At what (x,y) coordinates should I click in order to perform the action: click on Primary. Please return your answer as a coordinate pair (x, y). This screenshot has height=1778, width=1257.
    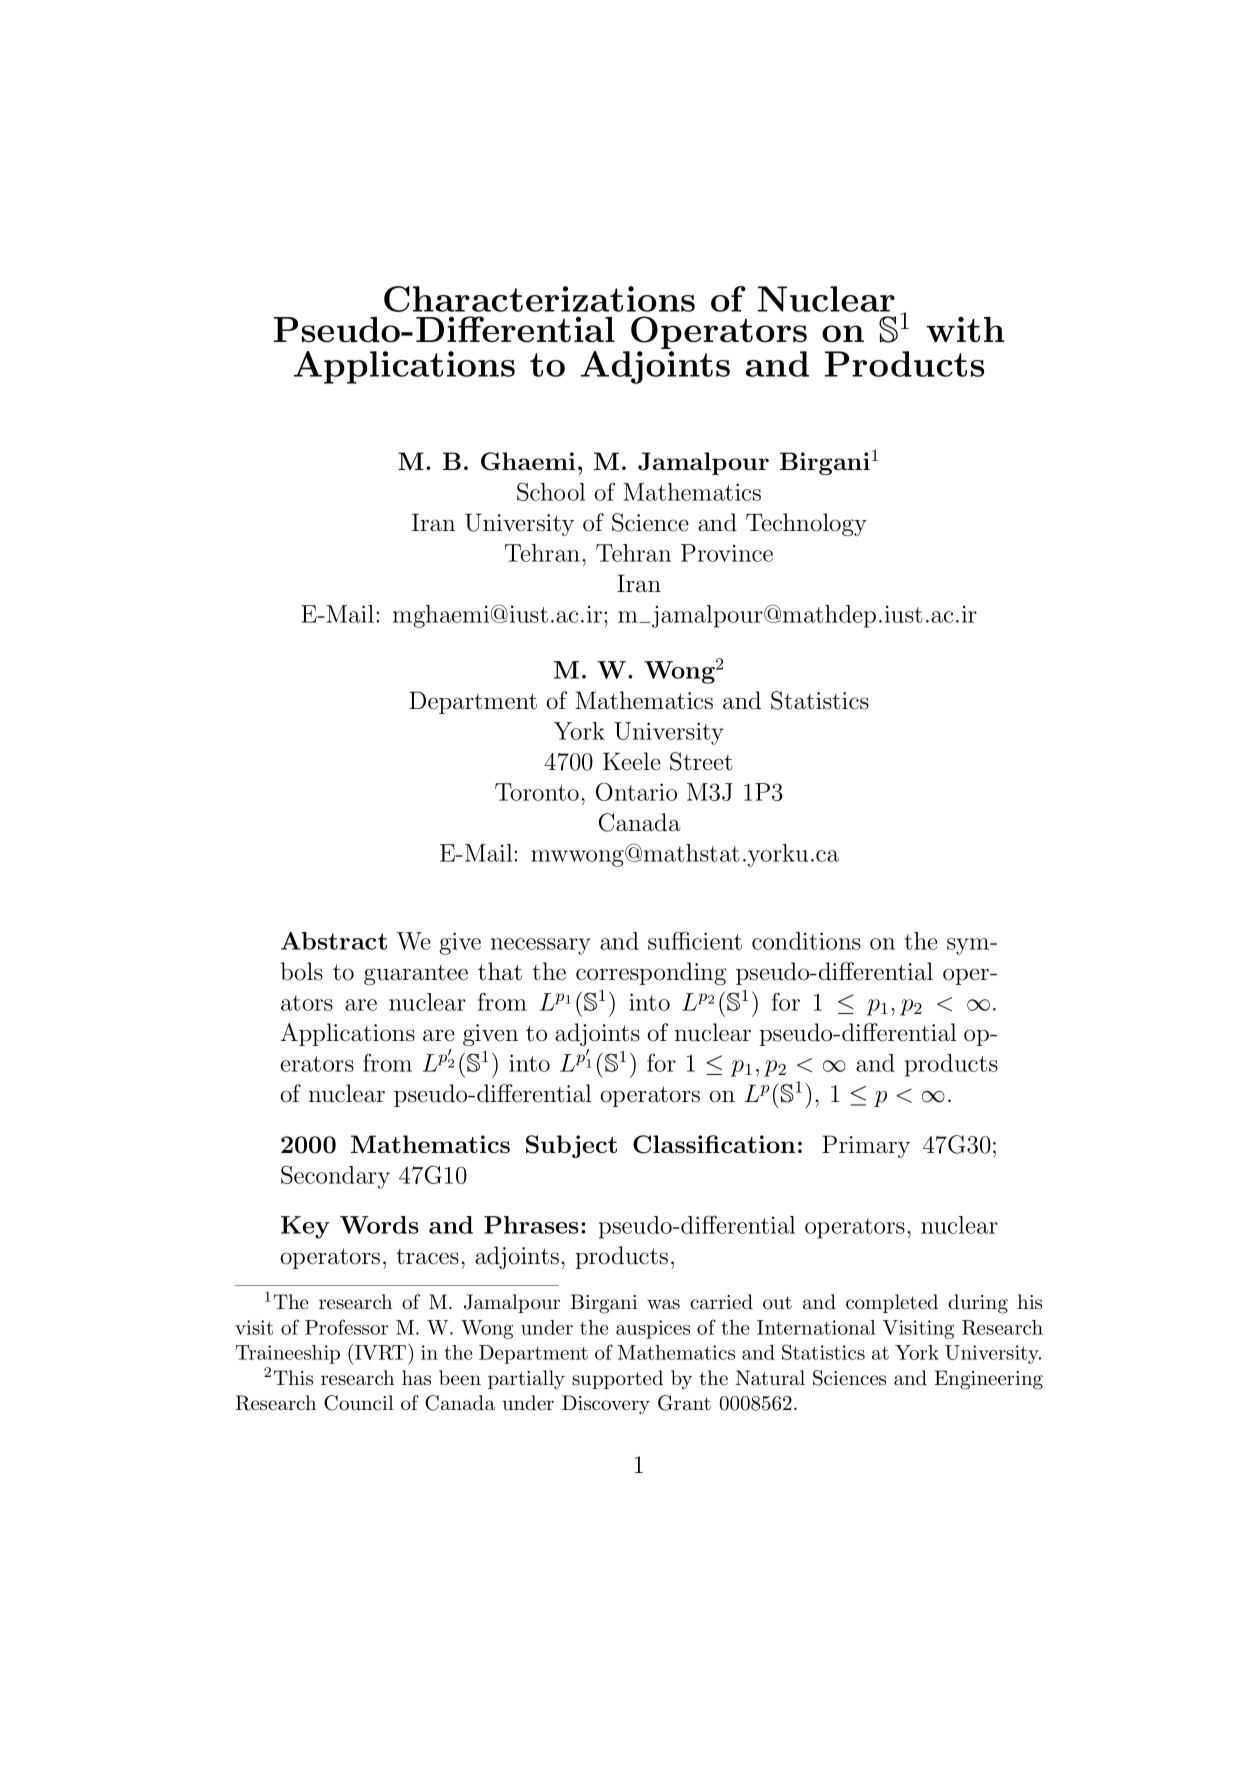
    Looking at the image, I should click on (866, 1146).
